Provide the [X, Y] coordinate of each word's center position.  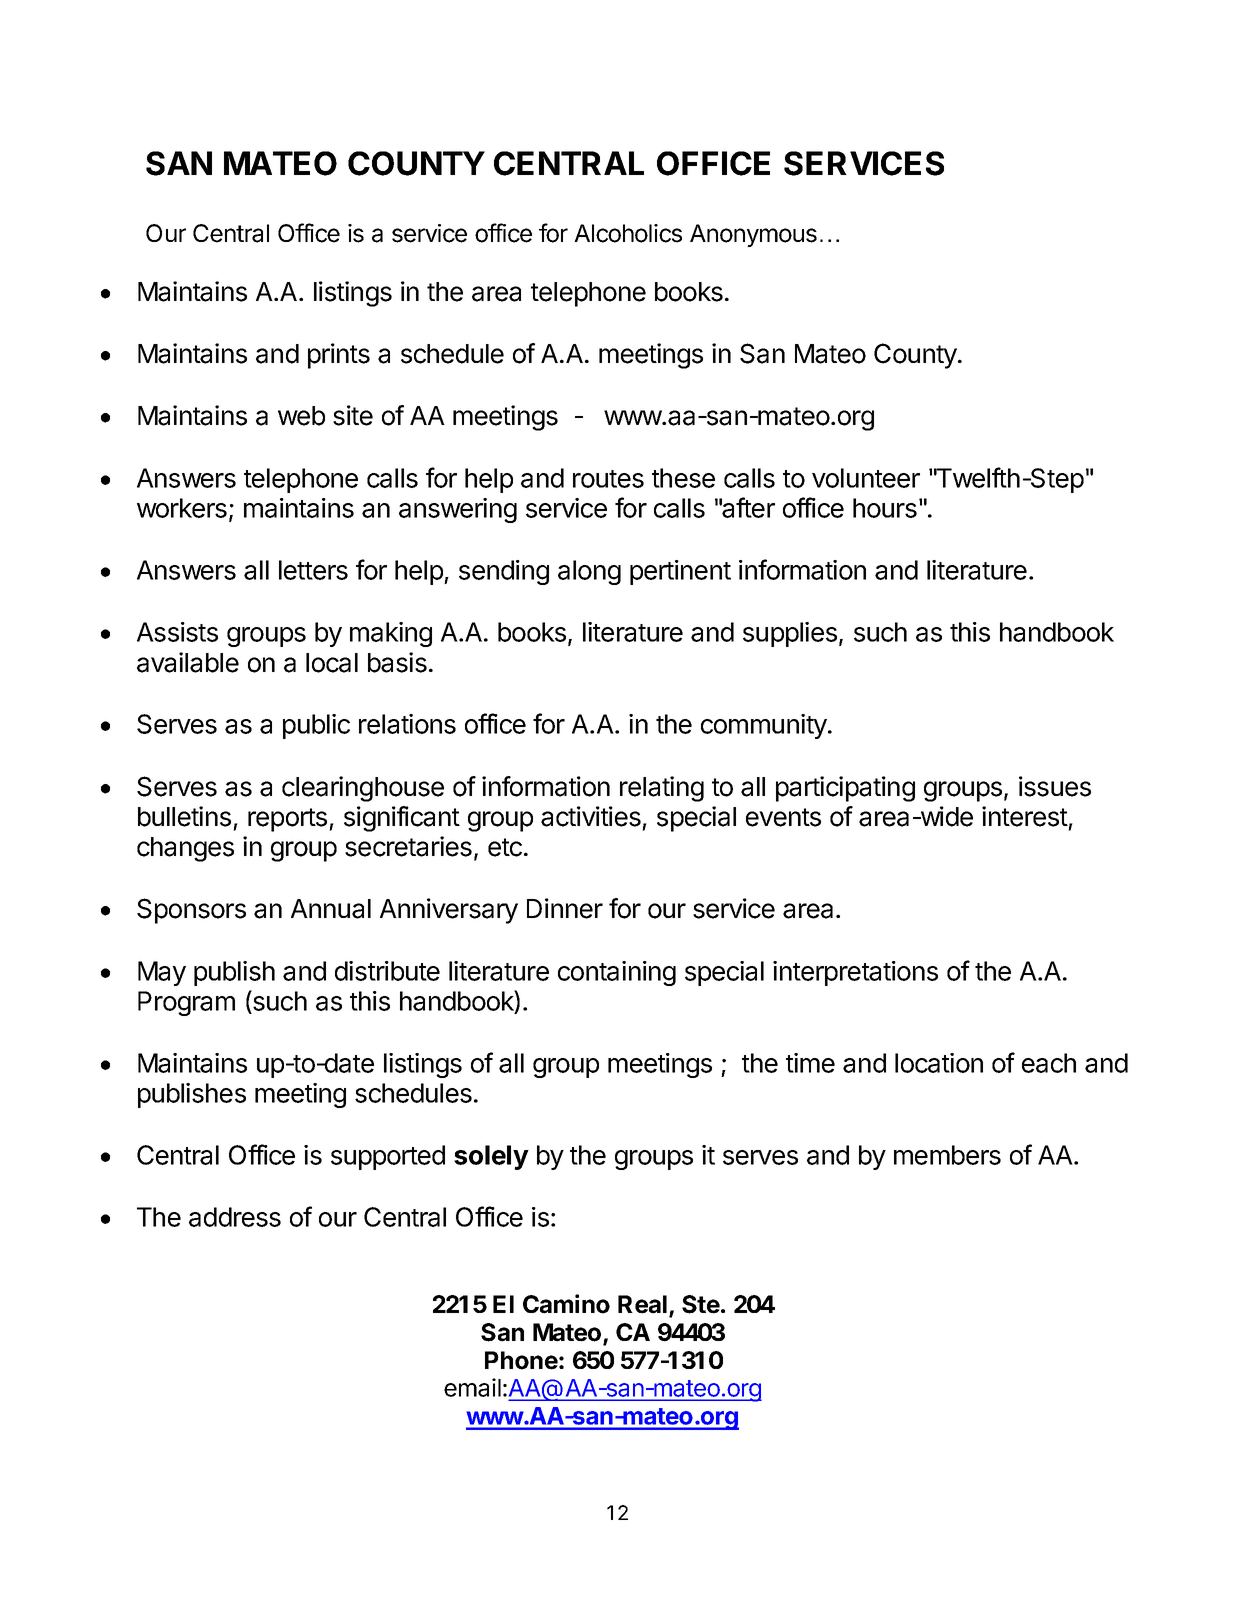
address [235, 1217]
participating [845, 789]
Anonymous [753, 235]
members [947, 1155]
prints [339, 356]
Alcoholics [628, 233]
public [316, 726]
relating [662, 789]
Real [642, 1304]
